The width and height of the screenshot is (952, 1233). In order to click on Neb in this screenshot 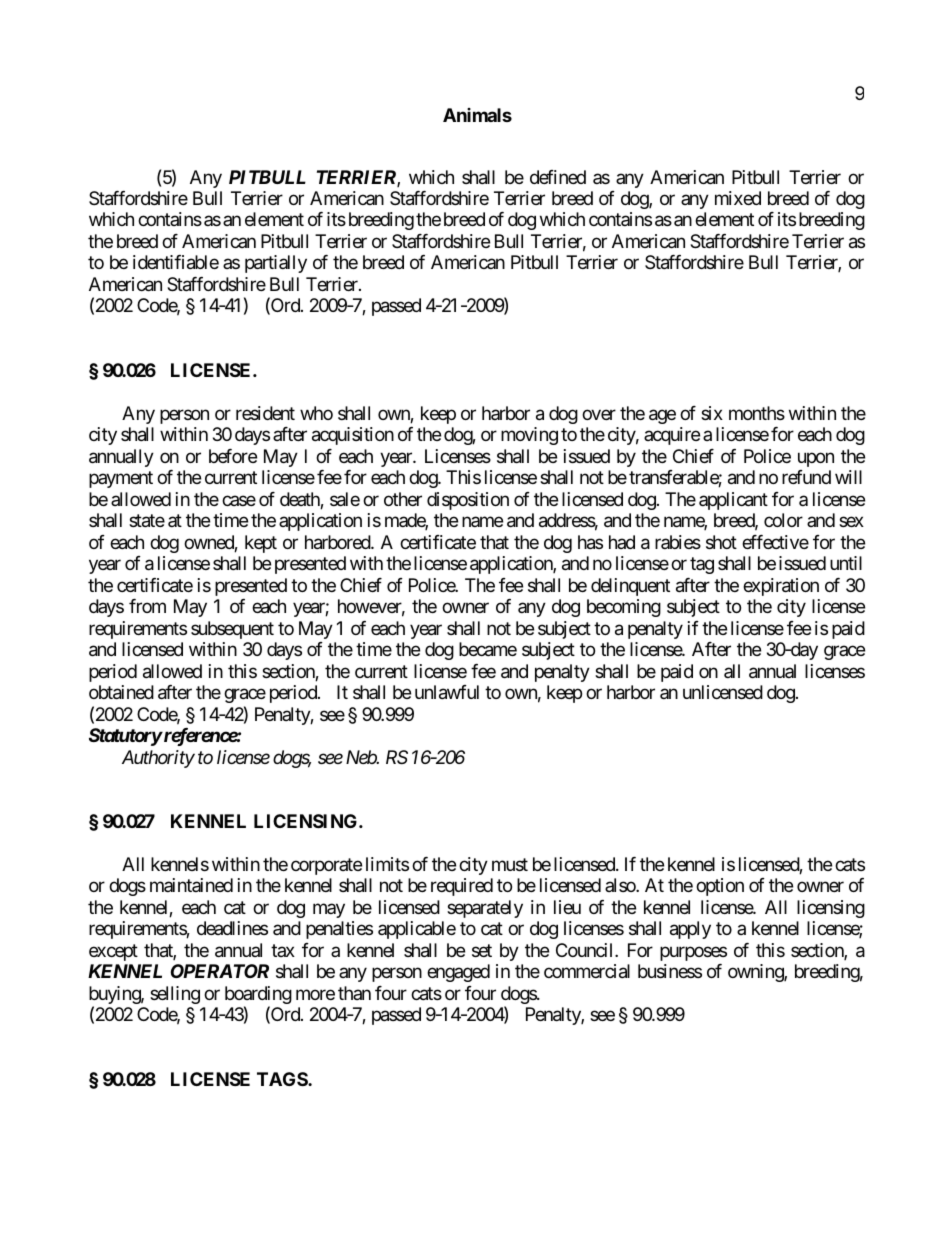, I will do `click(362, 757)`.
